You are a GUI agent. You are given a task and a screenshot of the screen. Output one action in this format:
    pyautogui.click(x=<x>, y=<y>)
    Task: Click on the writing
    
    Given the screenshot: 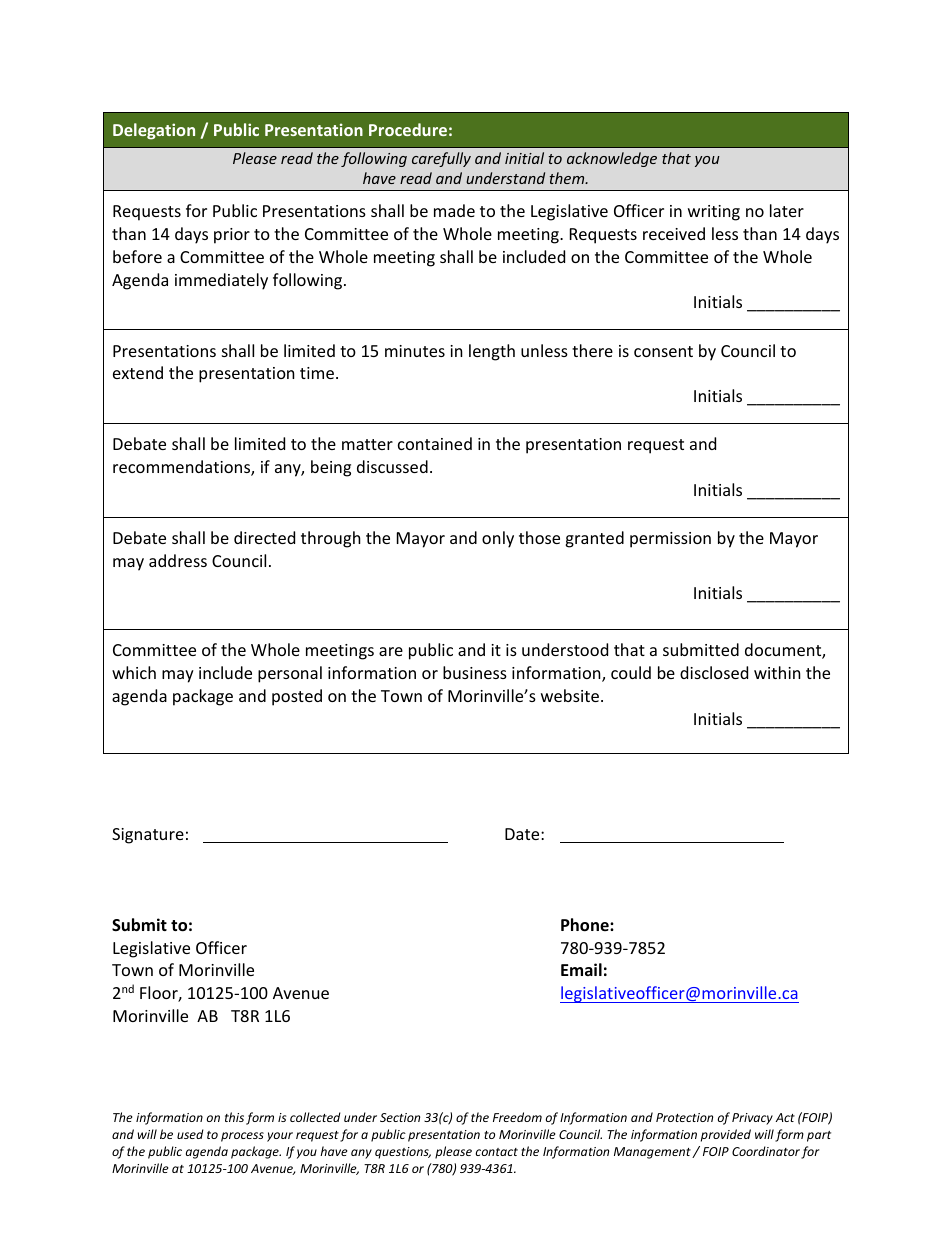 What is the action you would take?
    pyautogui.click(x=714, y=213)
